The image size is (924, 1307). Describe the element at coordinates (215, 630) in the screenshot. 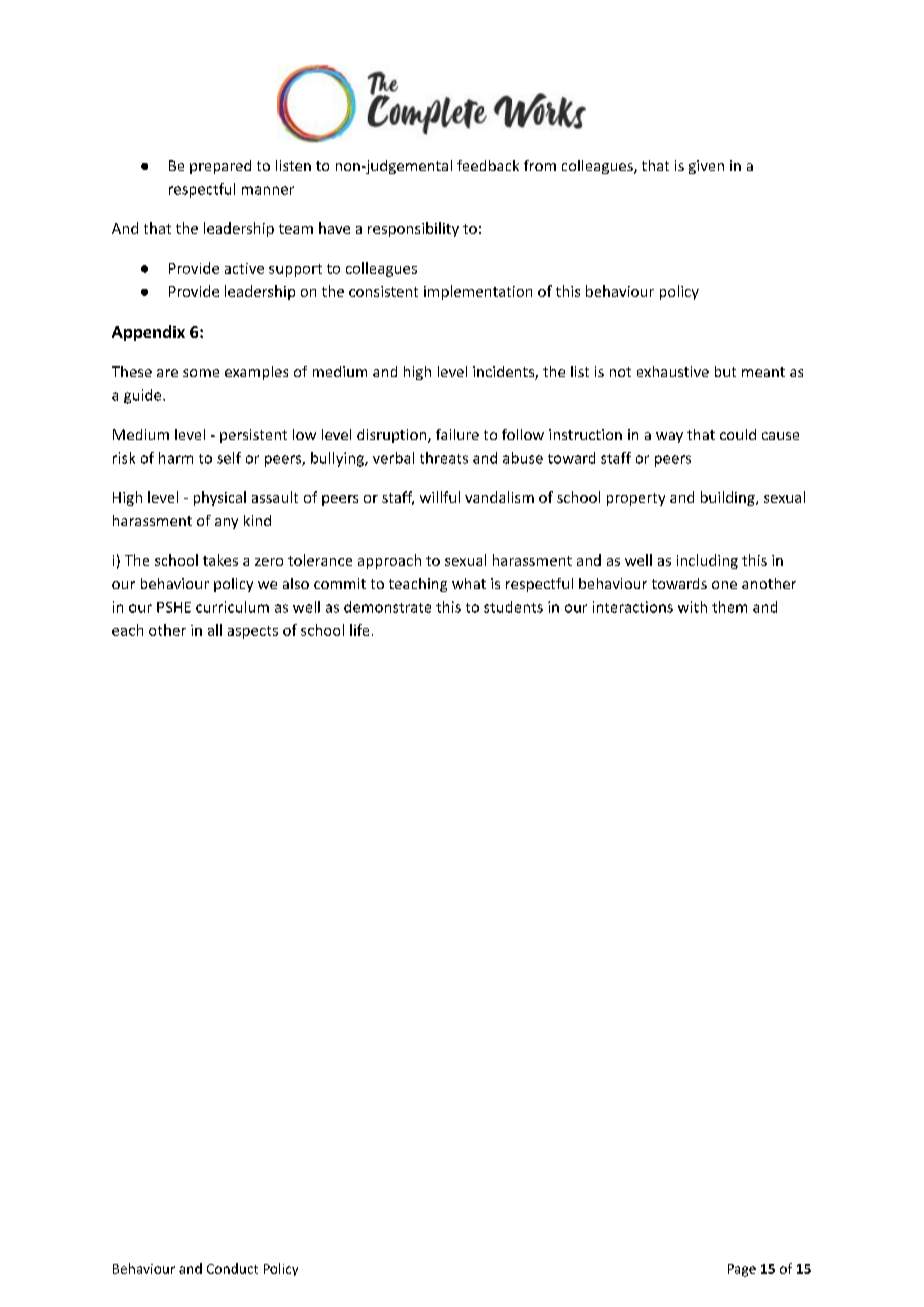

I see `all` at that location.
